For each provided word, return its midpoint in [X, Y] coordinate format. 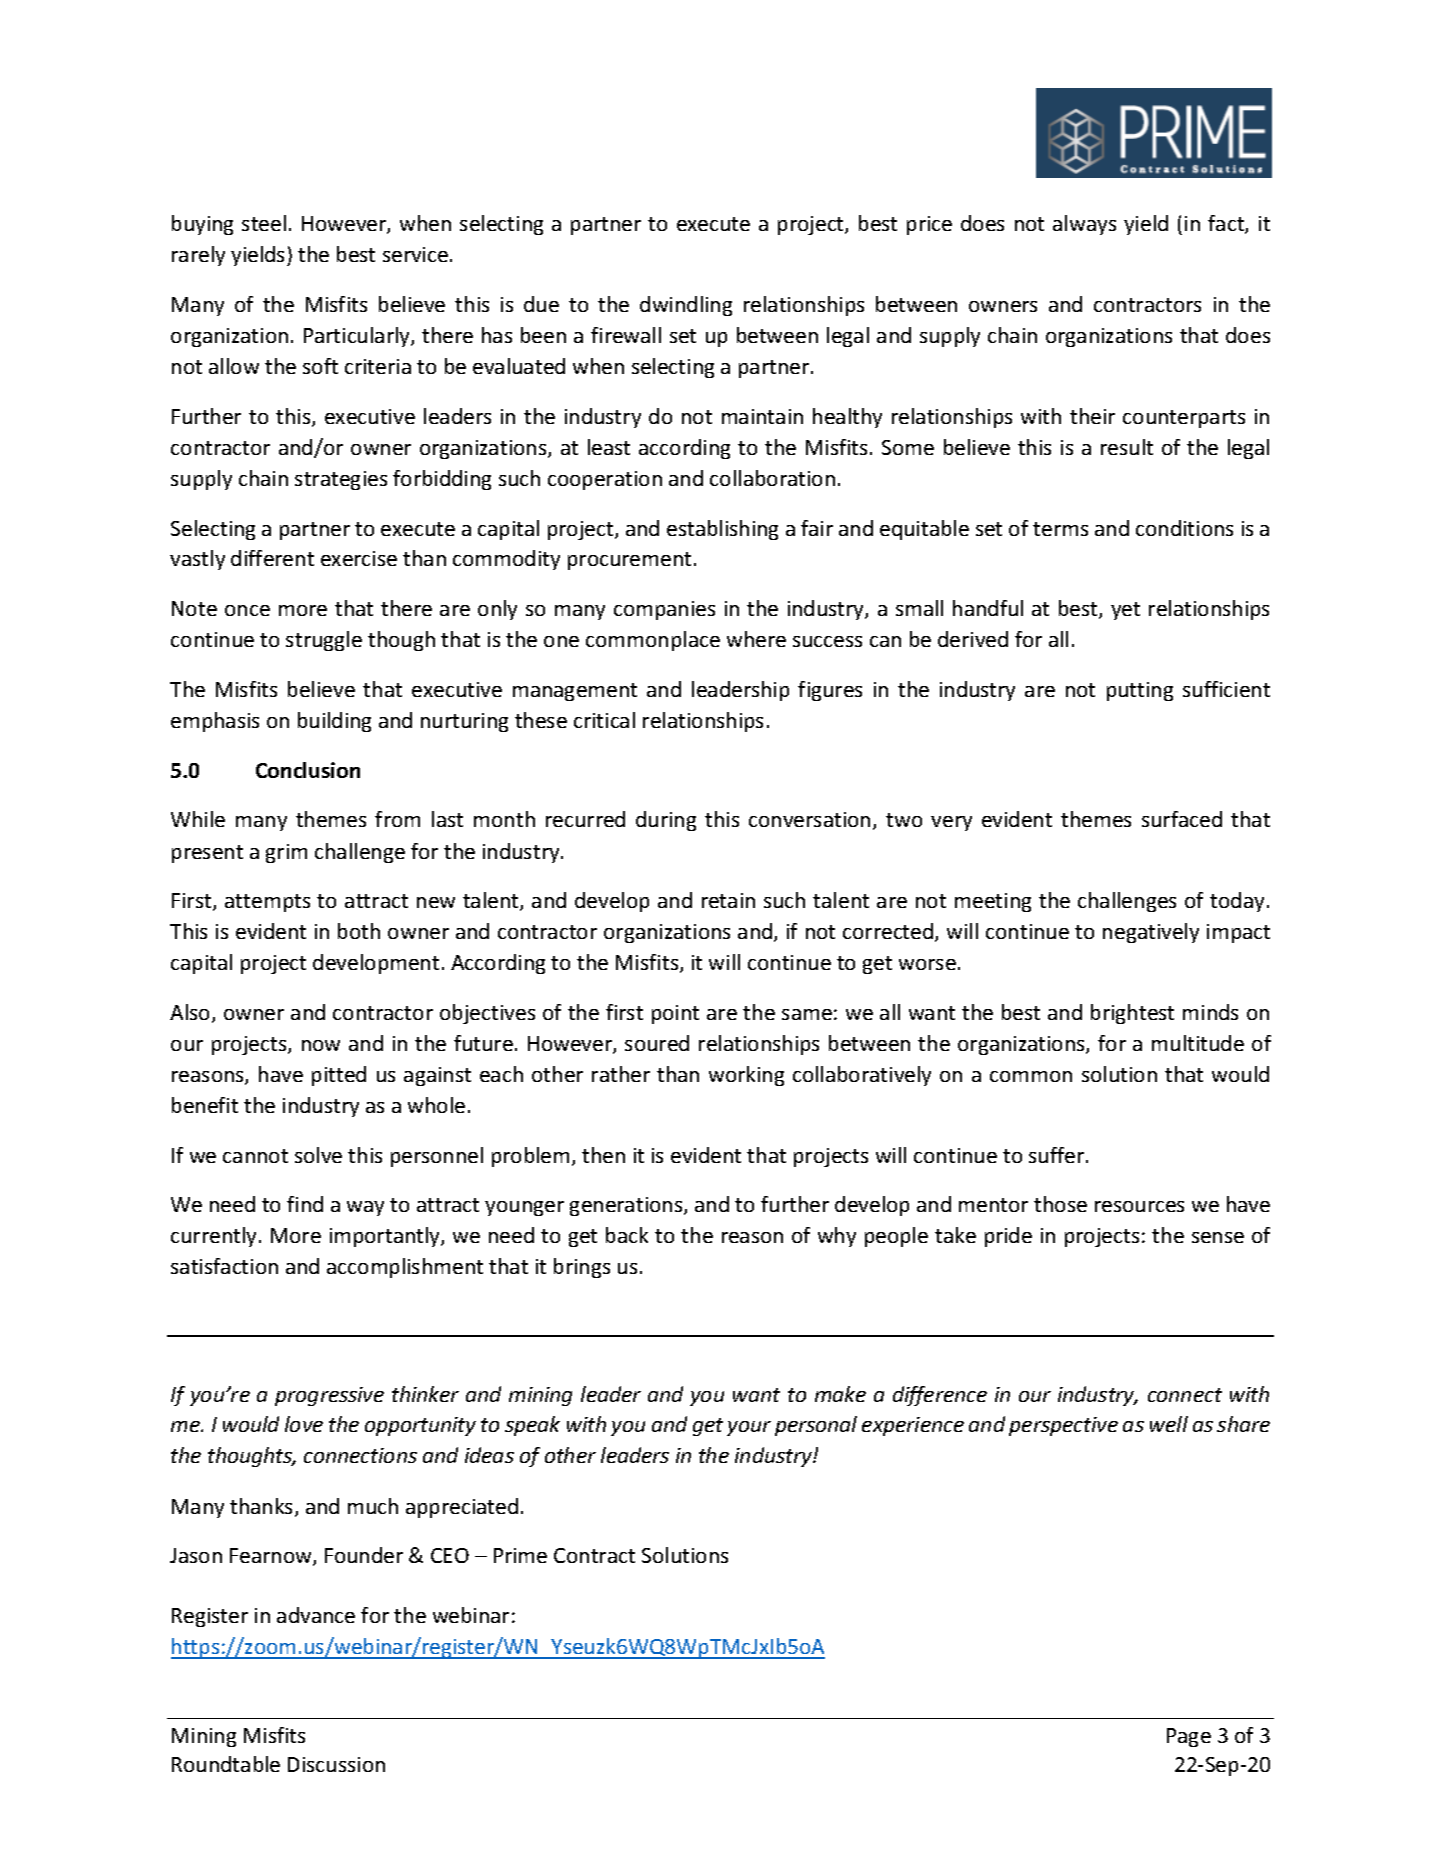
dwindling [686, 306]
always [1084, 225]
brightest [1132, 1014]
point [675, 1014]
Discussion [336, 1764]
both [359, 931]
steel [264, 223]
